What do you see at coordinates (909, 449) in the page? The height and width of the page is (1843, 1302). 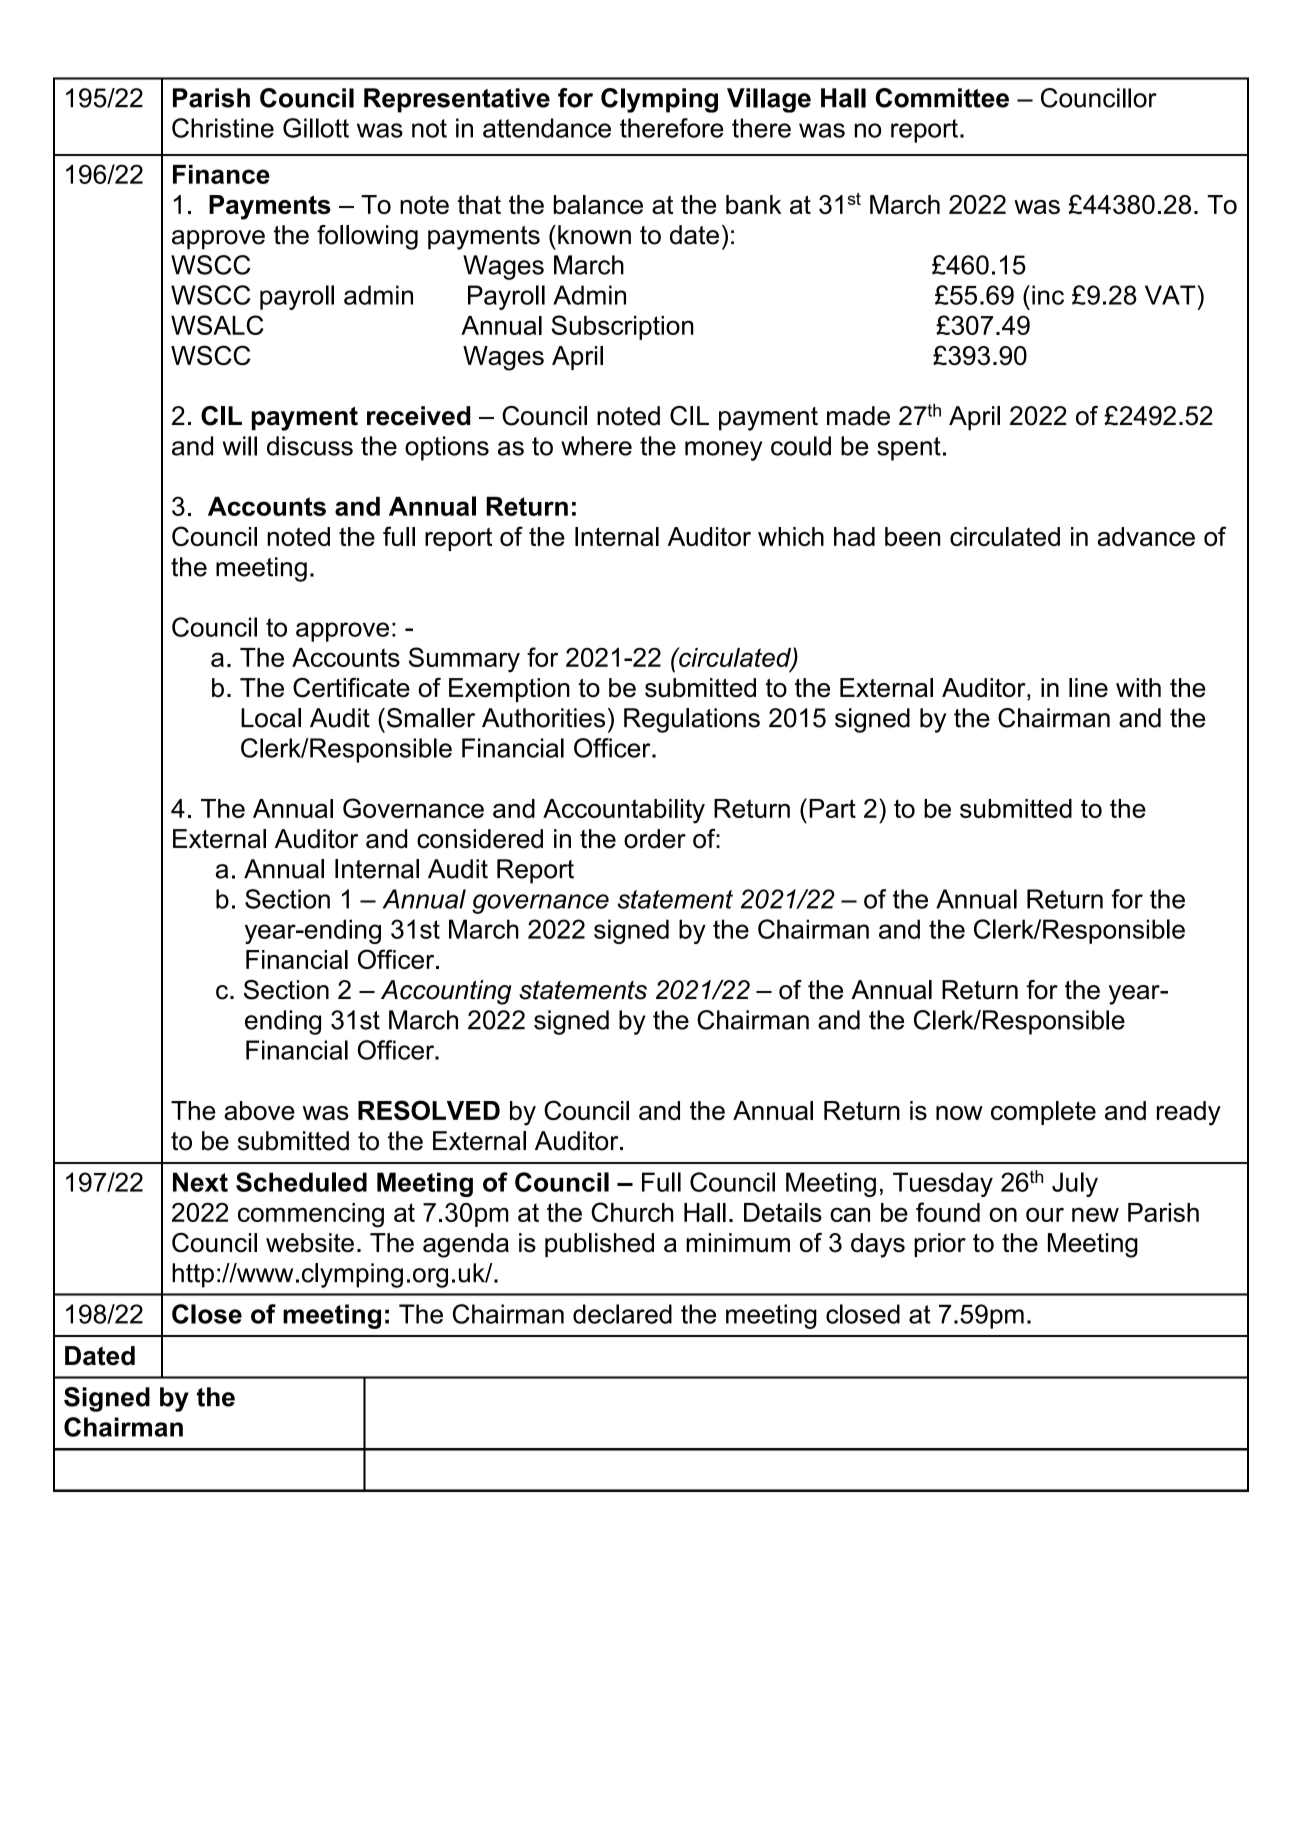 I see `spent` at bounding box center [909, 449].
